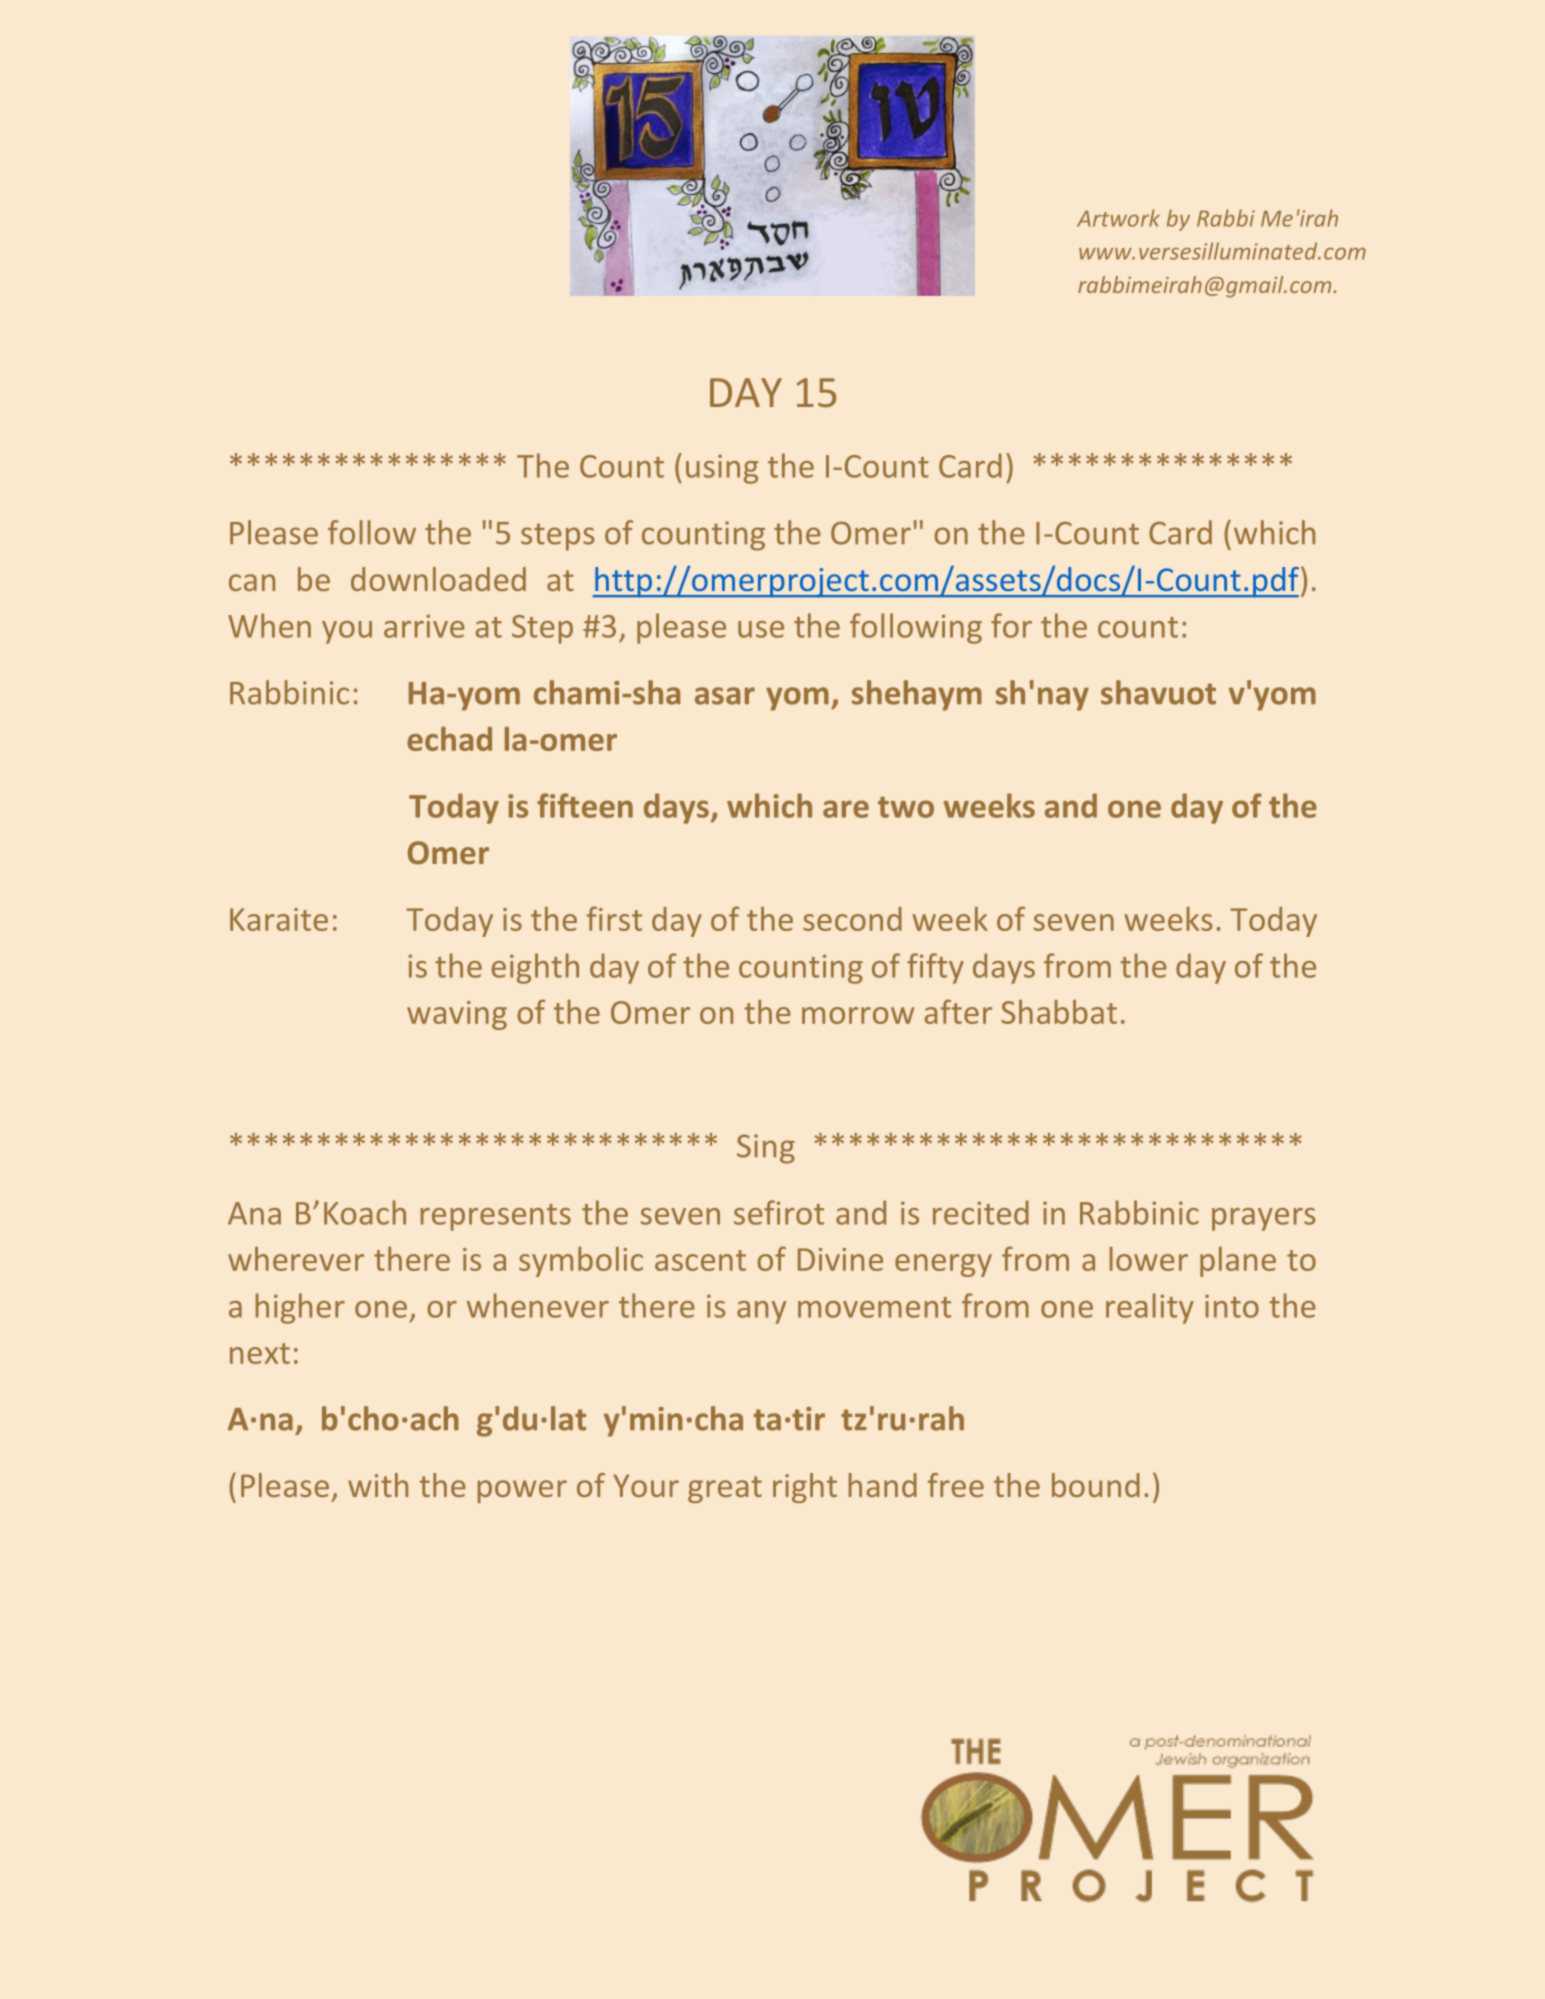 Image resolution: width=1545 pixels, height=1999 pixels. Describe the element at coordinates (1059, 1012) in the page. I see `Shabbat` at that location.
